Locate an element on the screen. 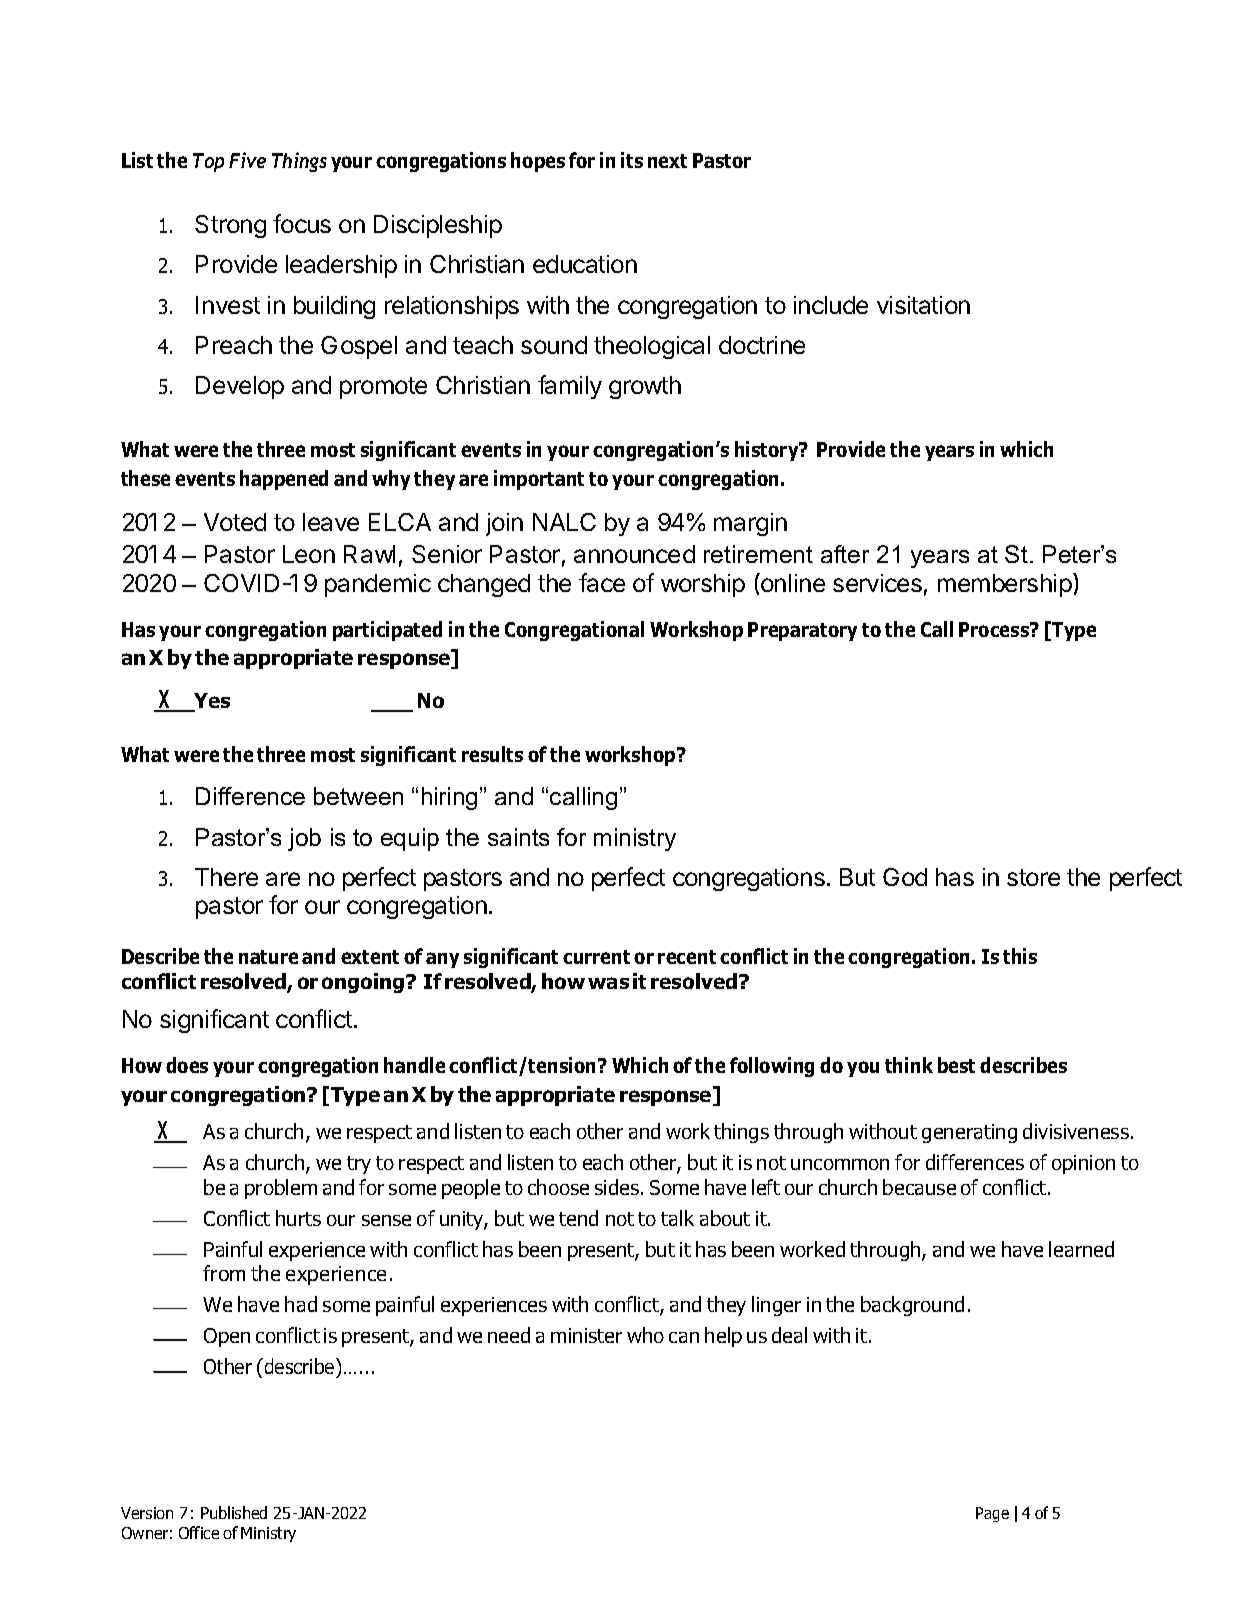 This screenshot has width=1255, height=1624. important is located at coordinates (539, 480).
